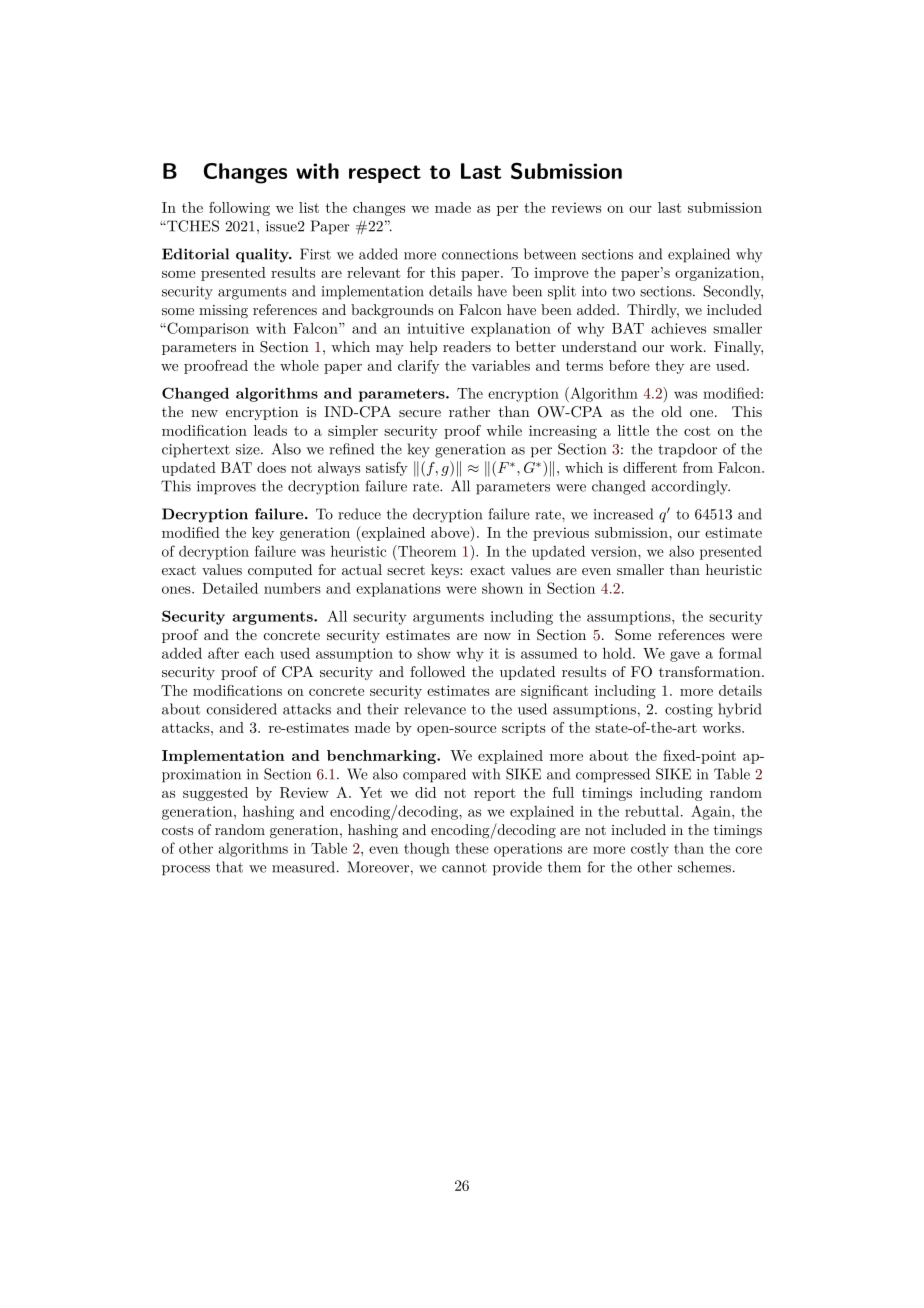 The height and width of the screenshot is (1308, 924). I want to click on computed, so click(280, 571).
